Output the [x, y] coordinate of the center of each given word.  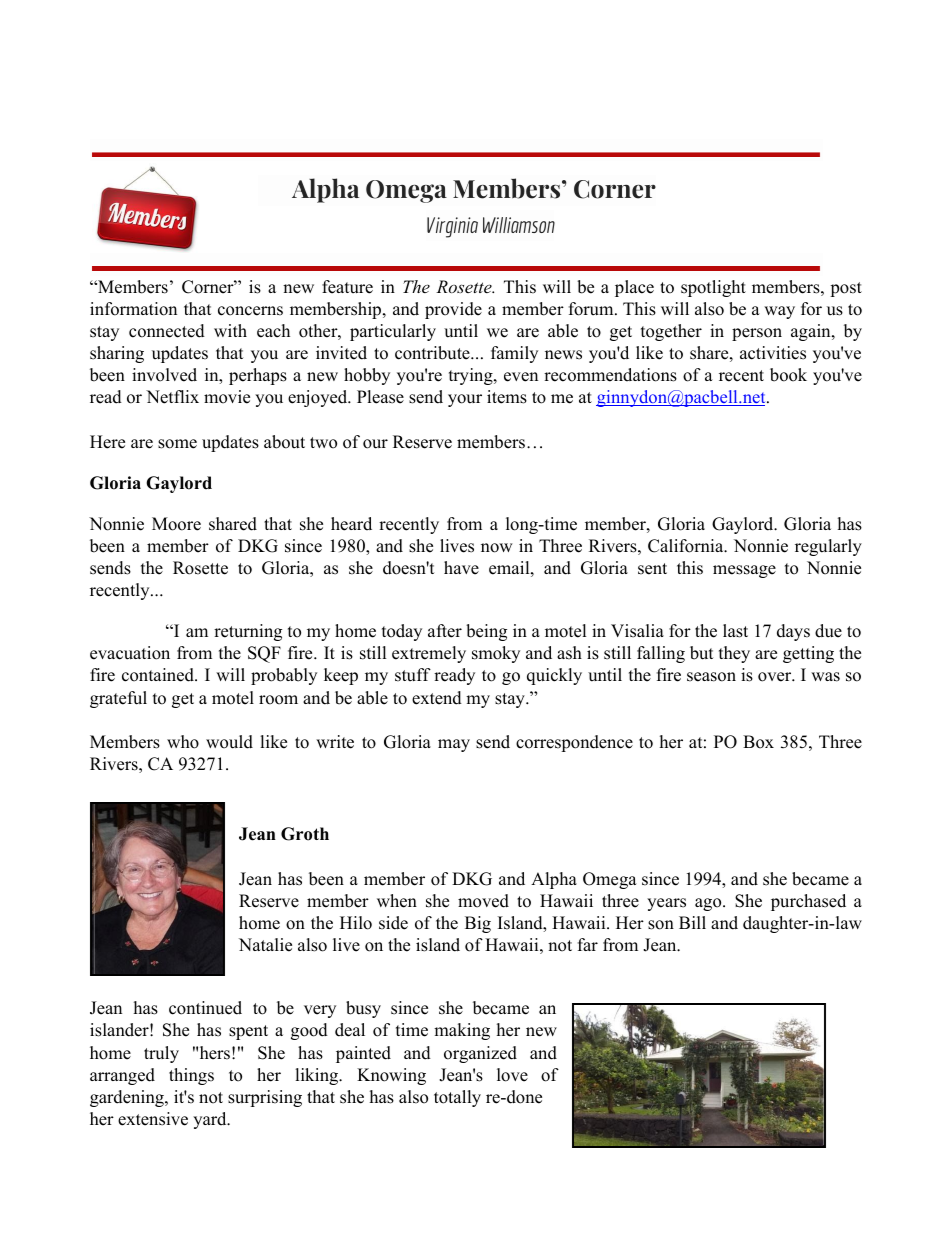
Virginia [452, 227]
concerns [250, 311]
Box [758, 742]
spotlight [713, 288]
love [512, 1075]
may [454, 745]
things [191, 1076]
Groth [305, 834]
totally [457, 1098]
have [461, 568]
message [744, 571]
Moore [176, 524]
